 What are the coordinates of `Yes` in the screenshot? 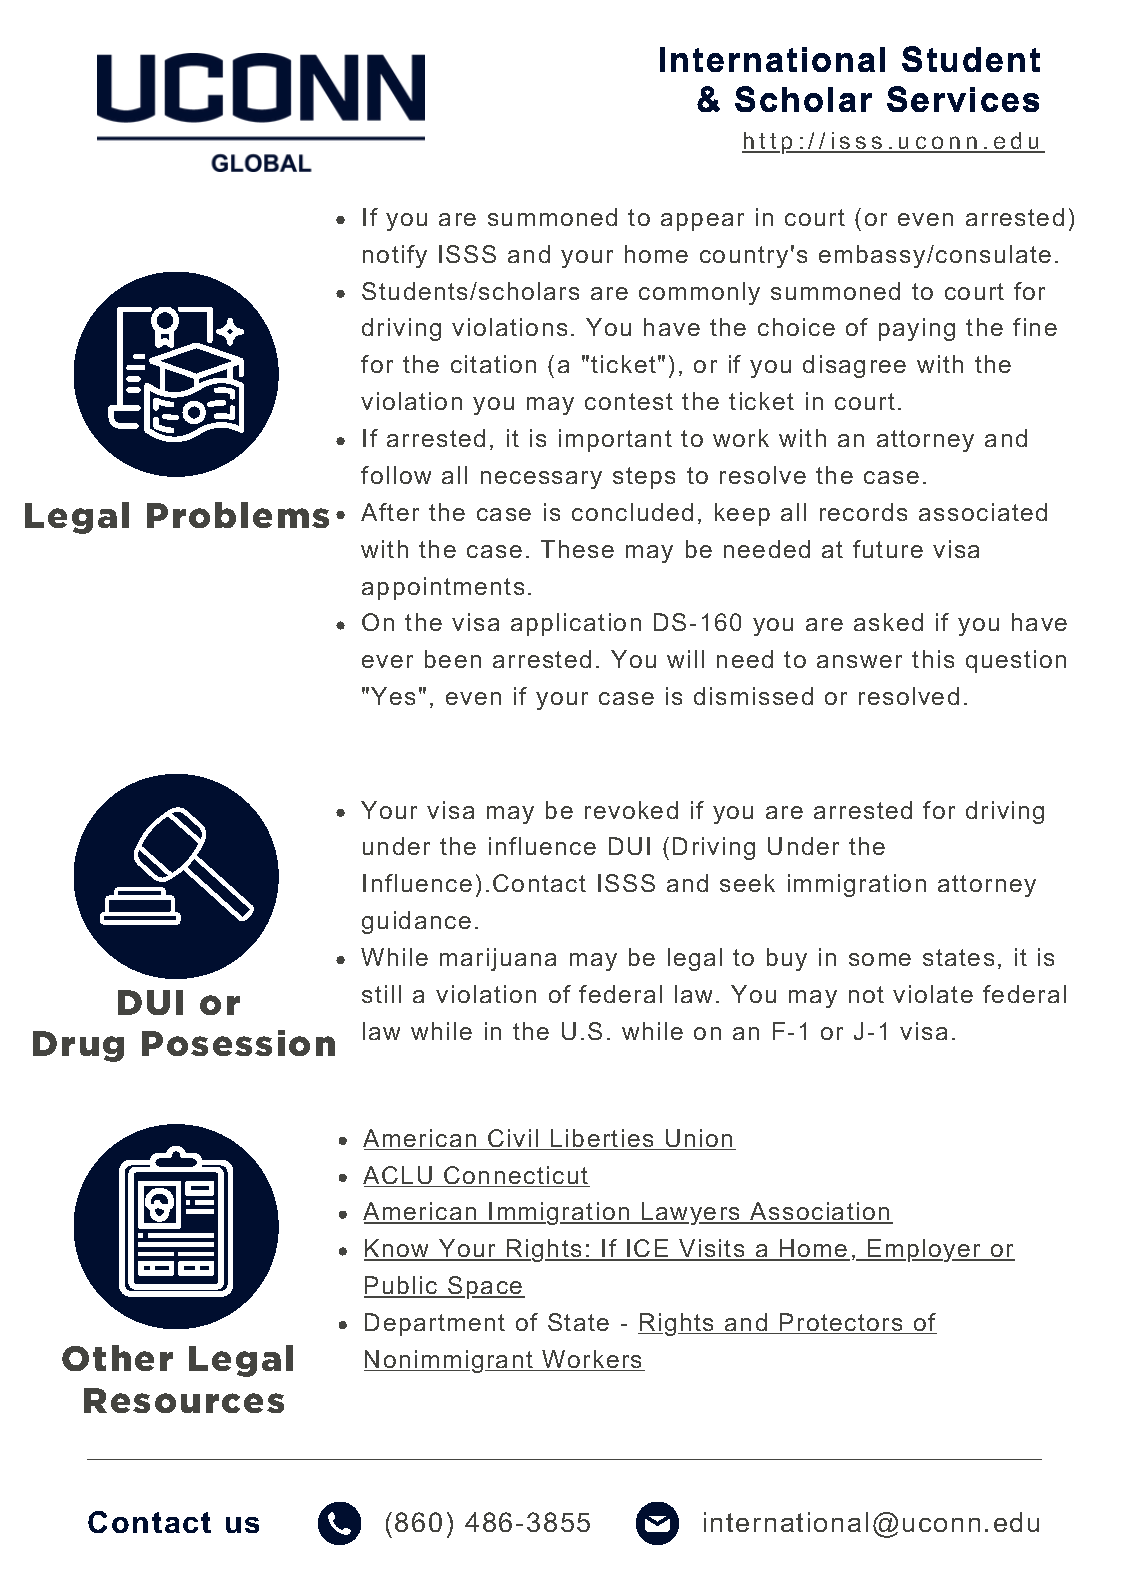 It's located at (393, 696).
